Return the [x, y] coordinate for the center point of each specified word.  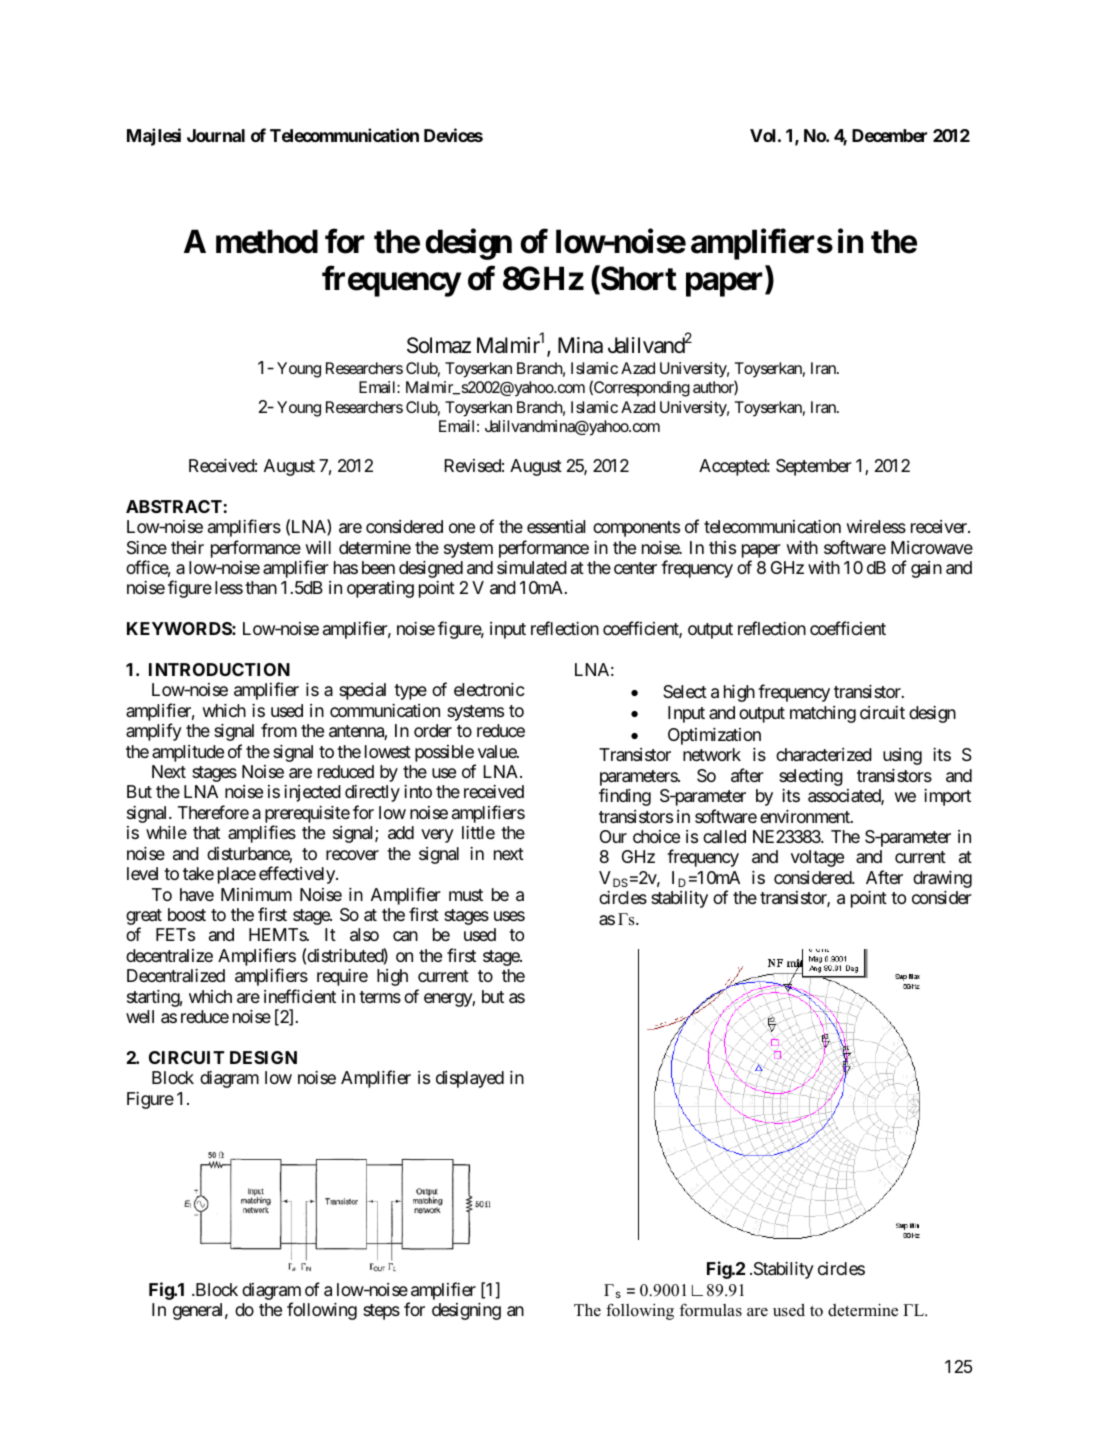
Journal [216, 135]
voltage [817, 858]
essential [556, 527]
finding [625, 797]
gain [926, 569]
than [261, 587]
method [267, 241]
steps [381, 1312]
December [889, 135]
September [814, 467]
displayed [470, 1079]
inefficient [300, 996]
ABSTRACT [174, 506]
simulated [532, 567]
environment [806, 816]
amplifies [262, 834]
